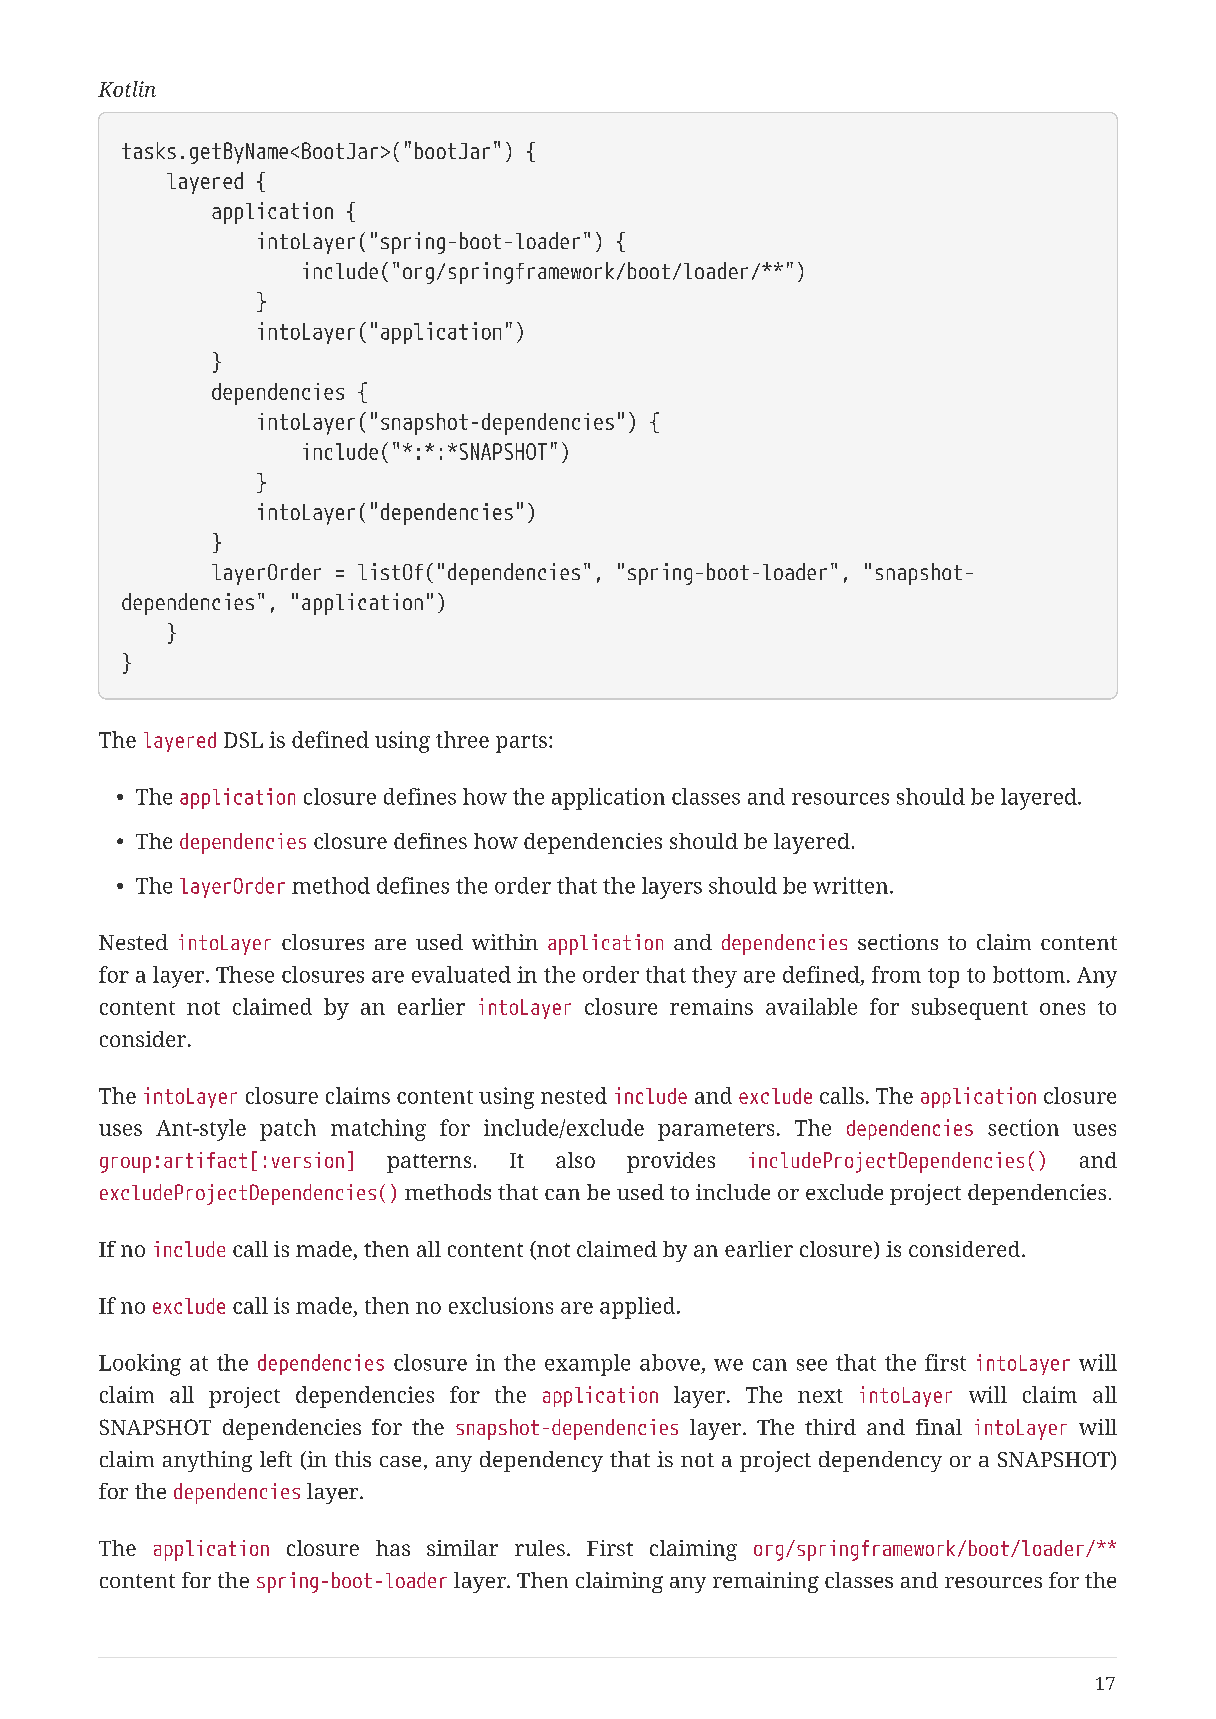  I want to click on anything, so click(207, 1461).
